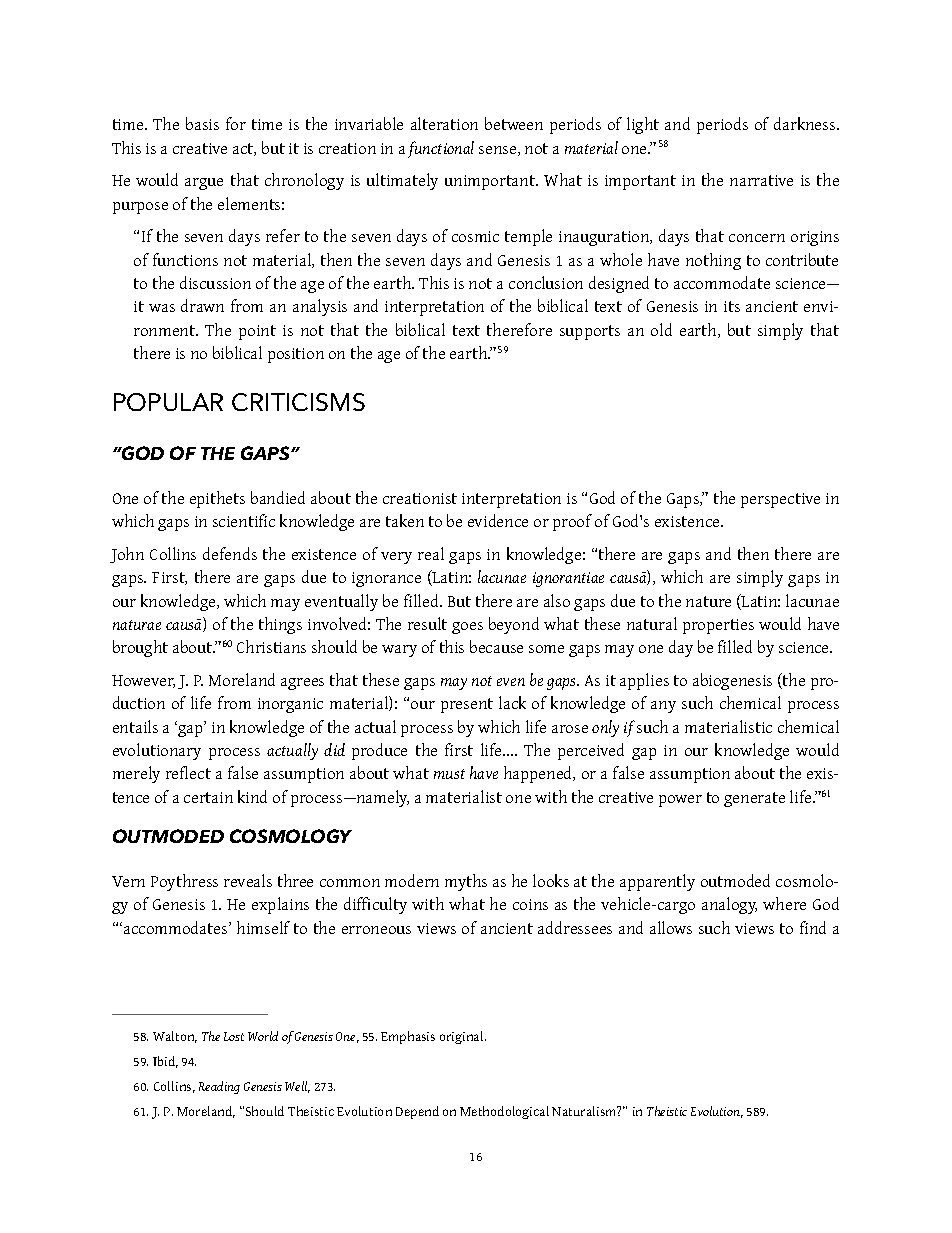 The width and height of the screenshot is (952, 1233). I want to click on certain, so click(208, 797).
